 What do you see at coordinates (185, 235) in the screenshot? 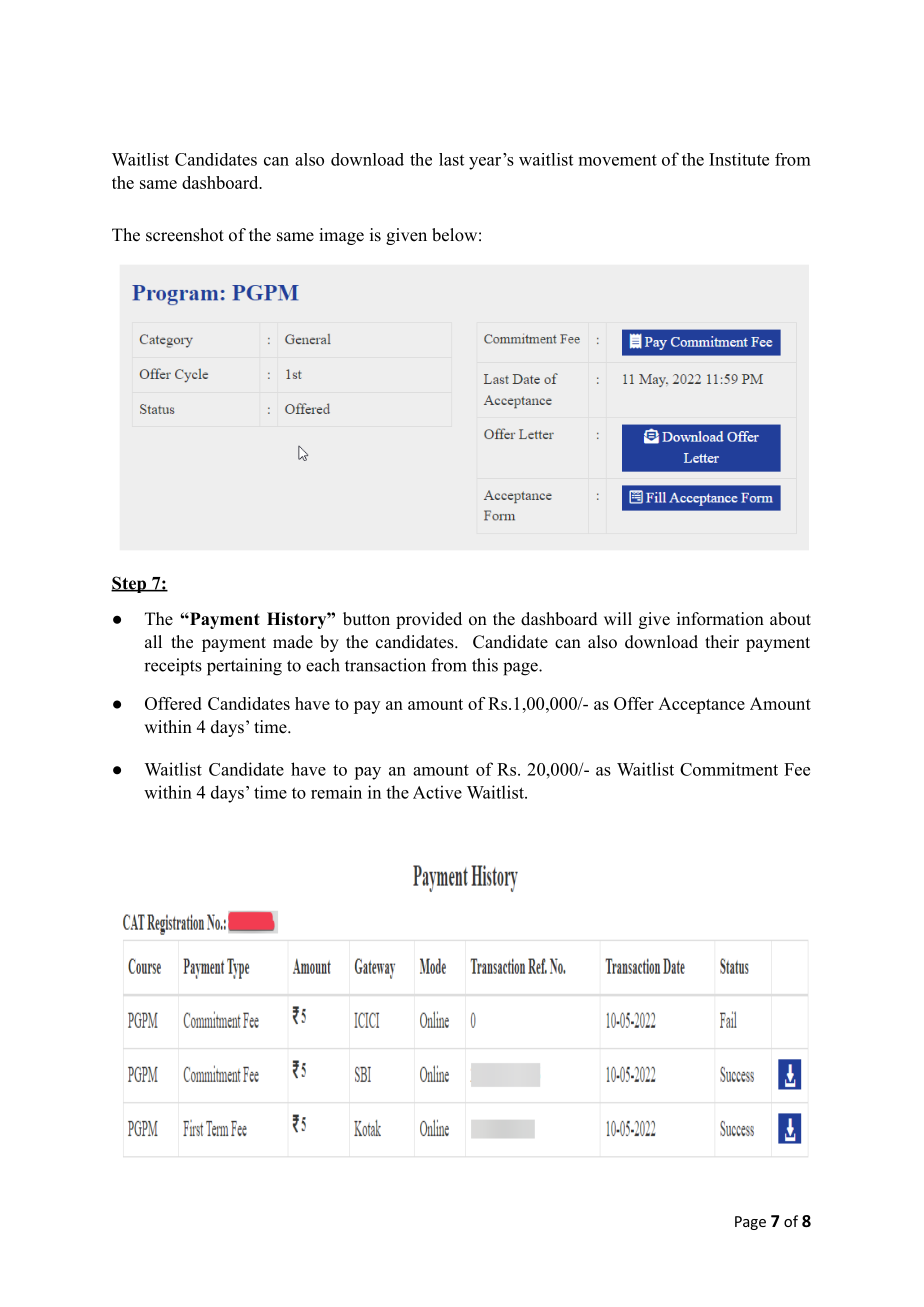
I see `screenshot` at bounding box center [185, 235].
